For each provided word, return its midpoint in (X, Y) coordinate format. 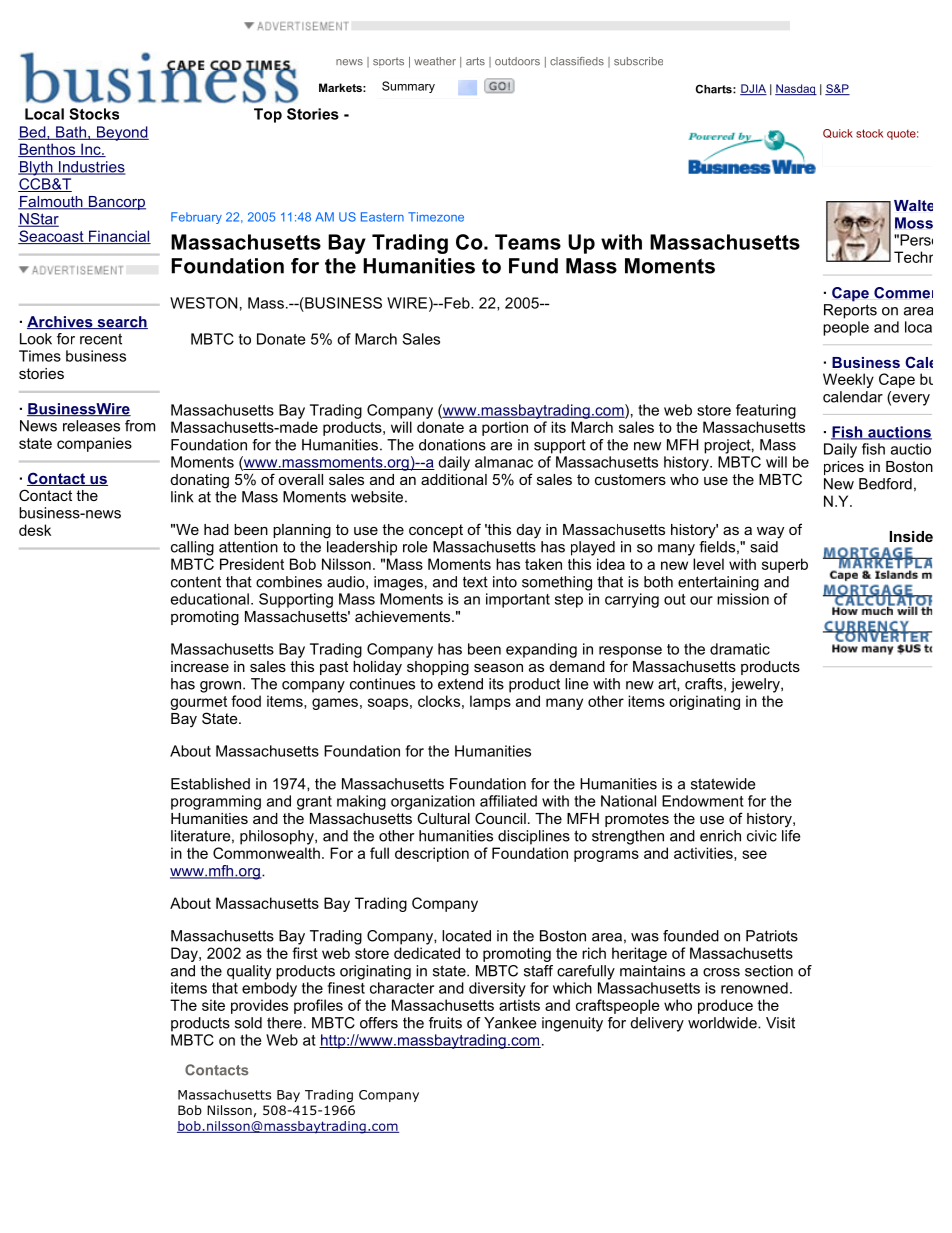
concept (436, 531)
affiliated (508, 801)
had (216, 529)
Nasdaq (796, 90)
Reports (850, 311)
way (770, 532)
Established (210, 784)
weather (435, 61)
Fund (533, 266)
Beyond (121, 133)
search (121, 322)
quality (249, 972)
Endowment (703, 801)
